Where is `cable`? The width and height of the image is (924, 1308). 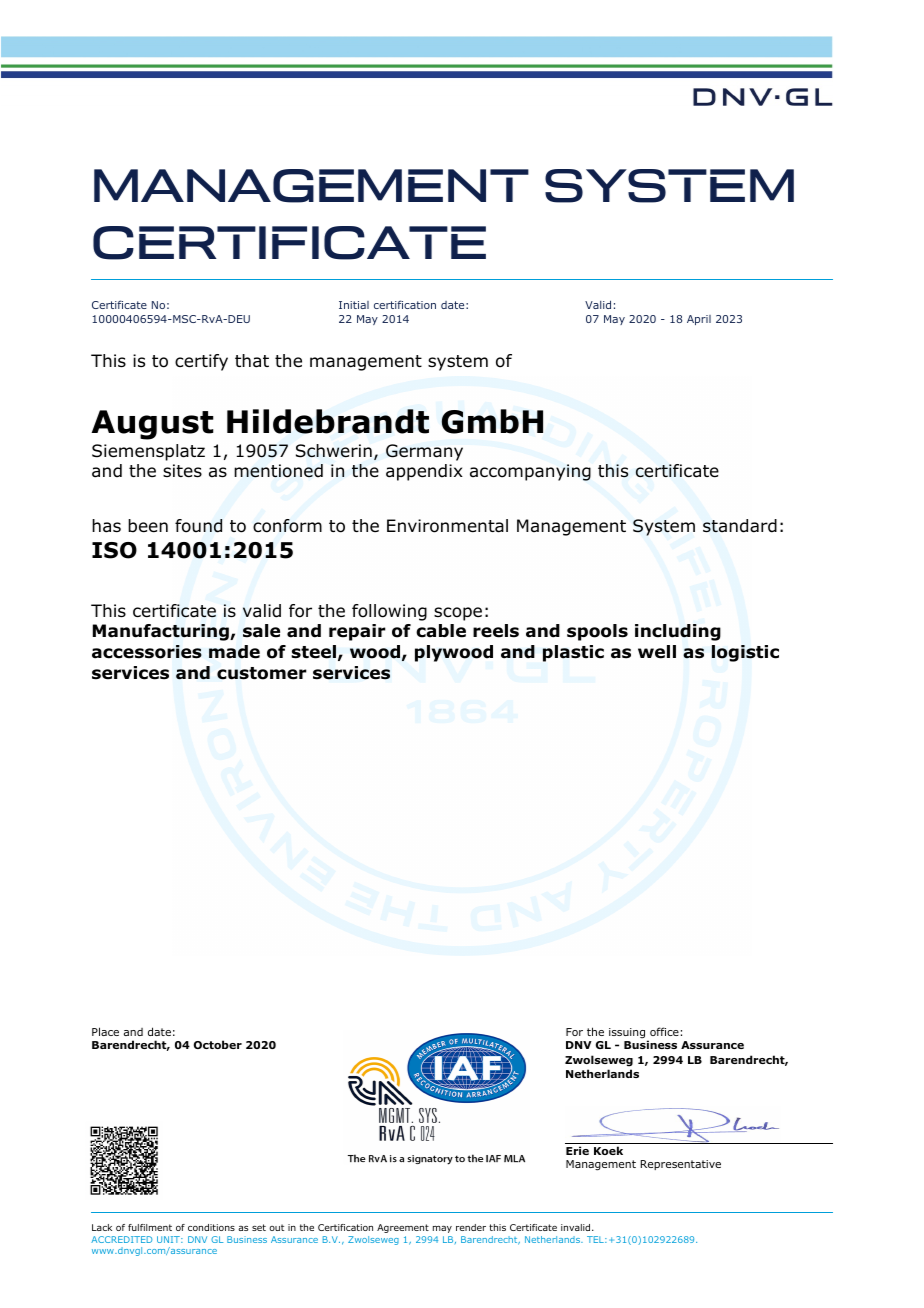 cable is located at coordinates (441, 631).
